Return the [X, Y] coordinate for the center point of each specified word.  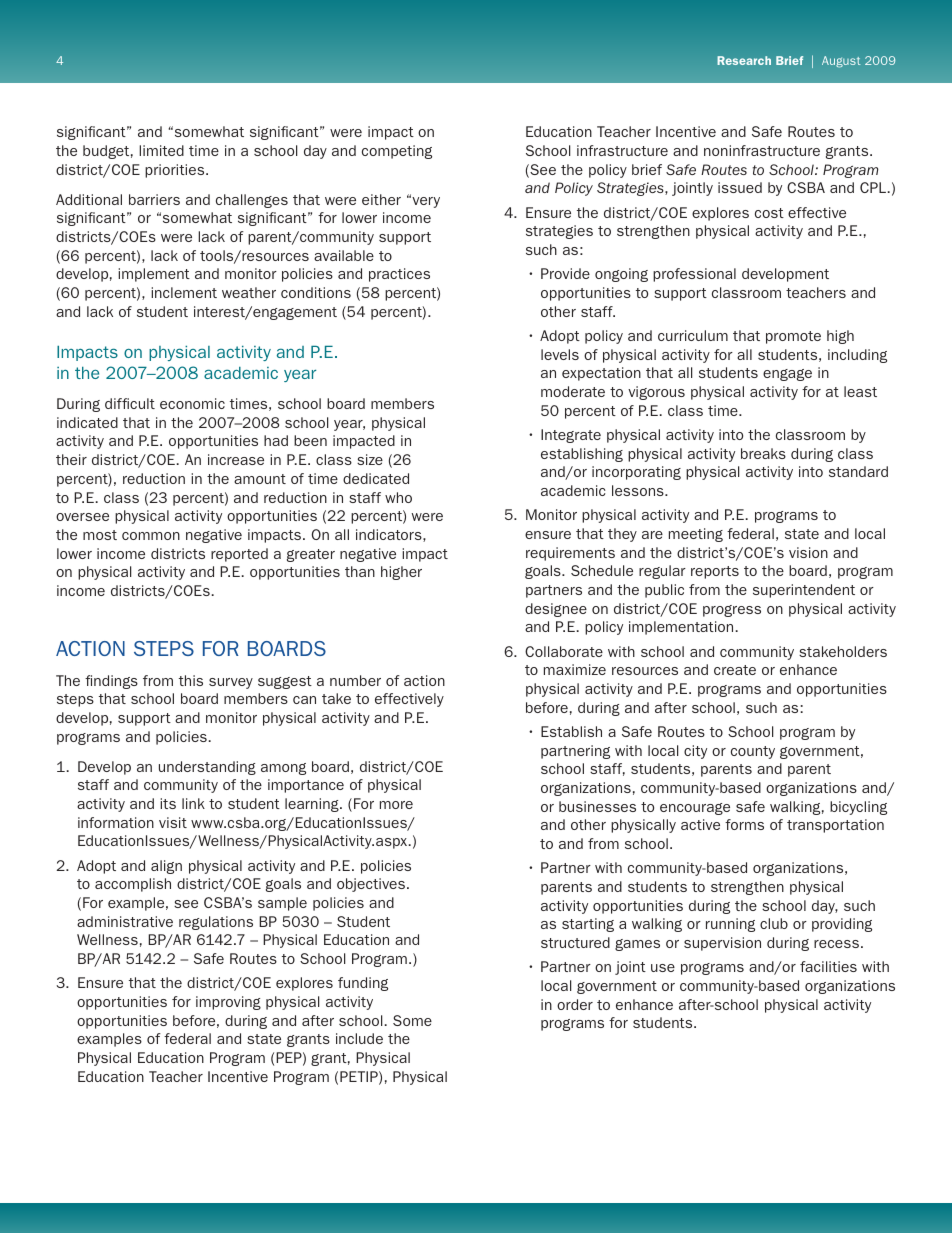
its [168, 803]
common [151, 536]
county [753, 752]
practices [399, 275]
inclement [184, 292]
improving [228, 1003]
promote [793, 337]
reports [715, 572]
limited [161, 150]
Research [744, 60]
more [396, 805]
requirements [570, 554]
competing [397, 152]
